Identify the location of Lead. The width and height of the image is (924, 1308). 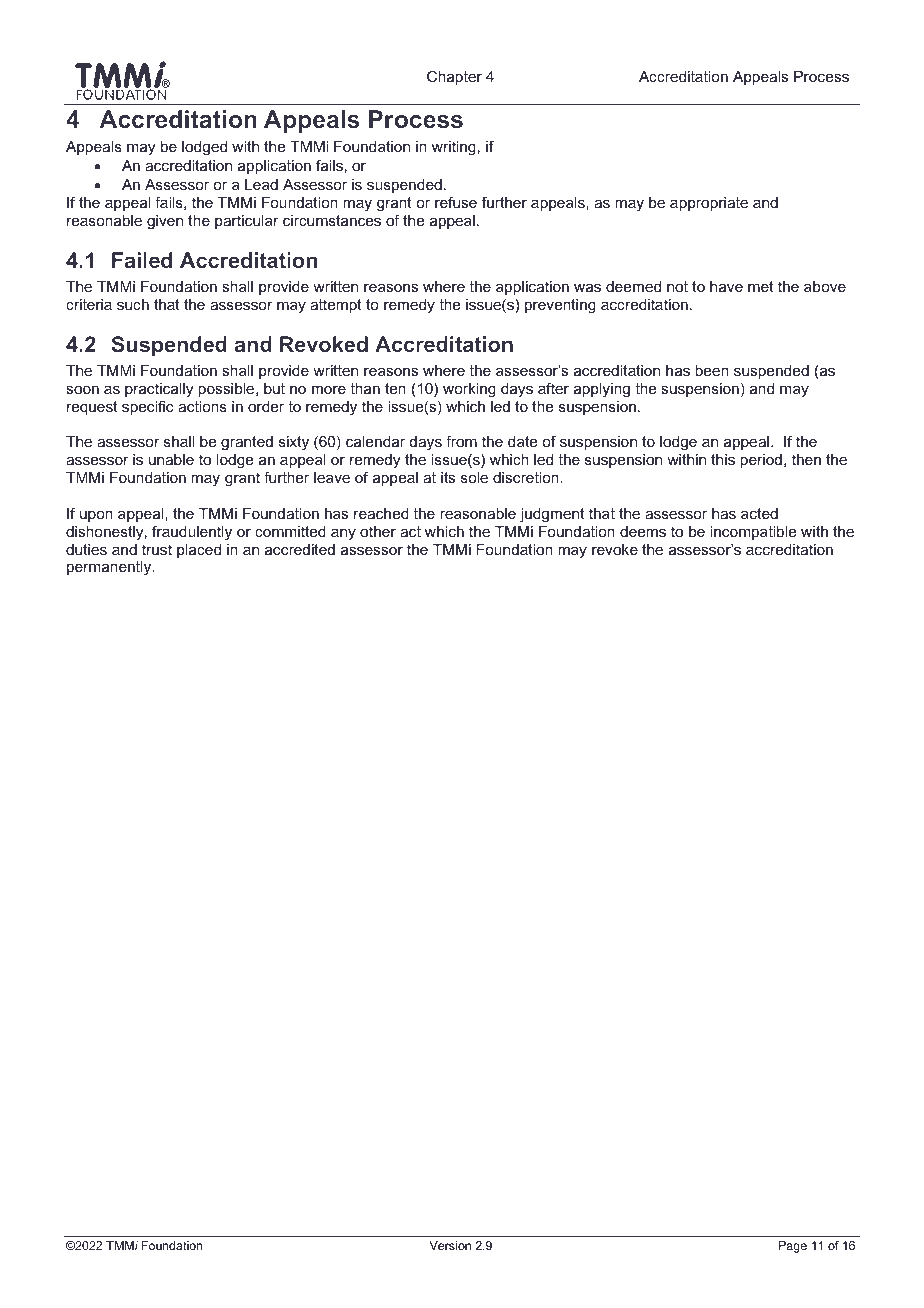
(261, 184).
